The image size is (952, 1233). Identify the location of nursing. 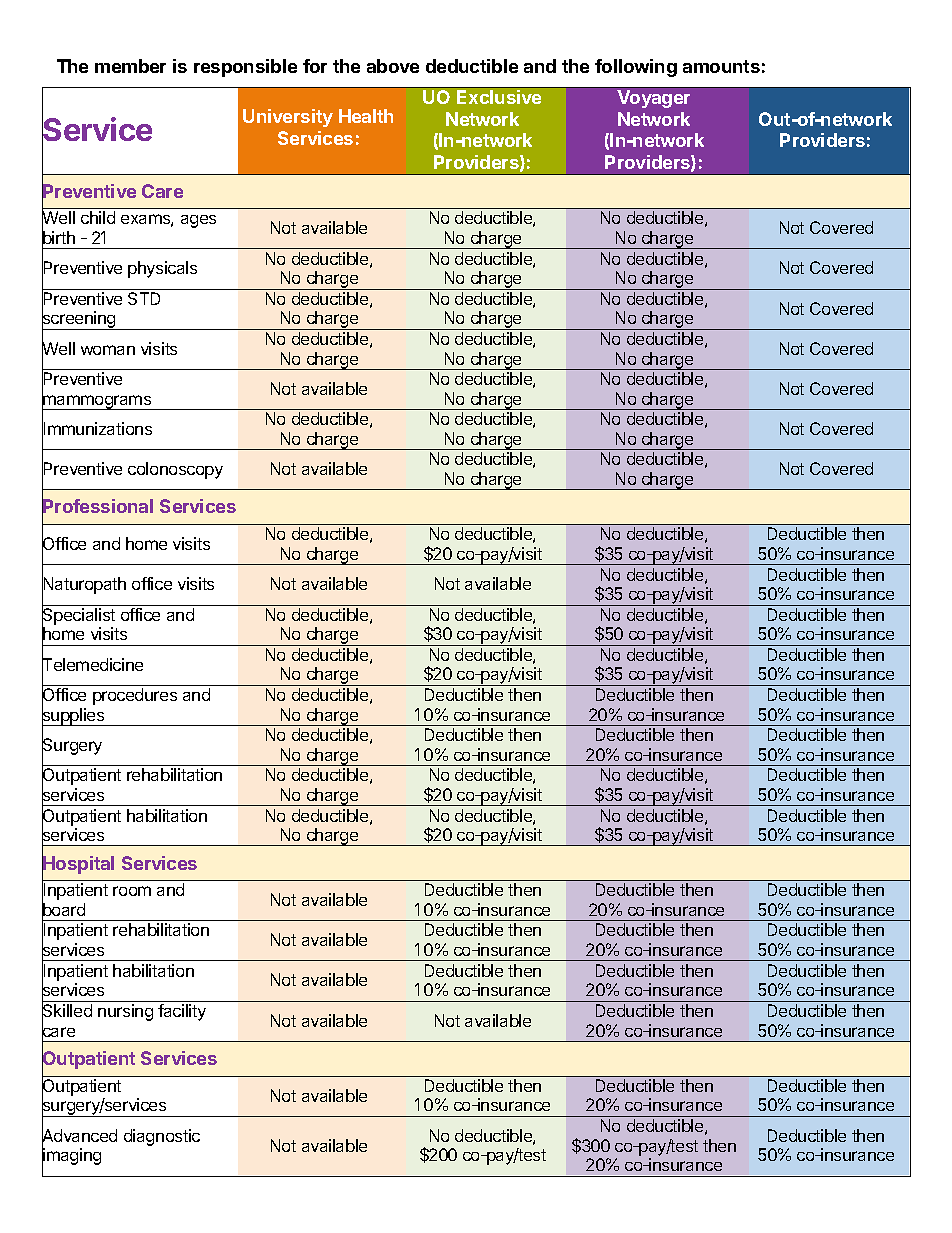
(125, 1012).
